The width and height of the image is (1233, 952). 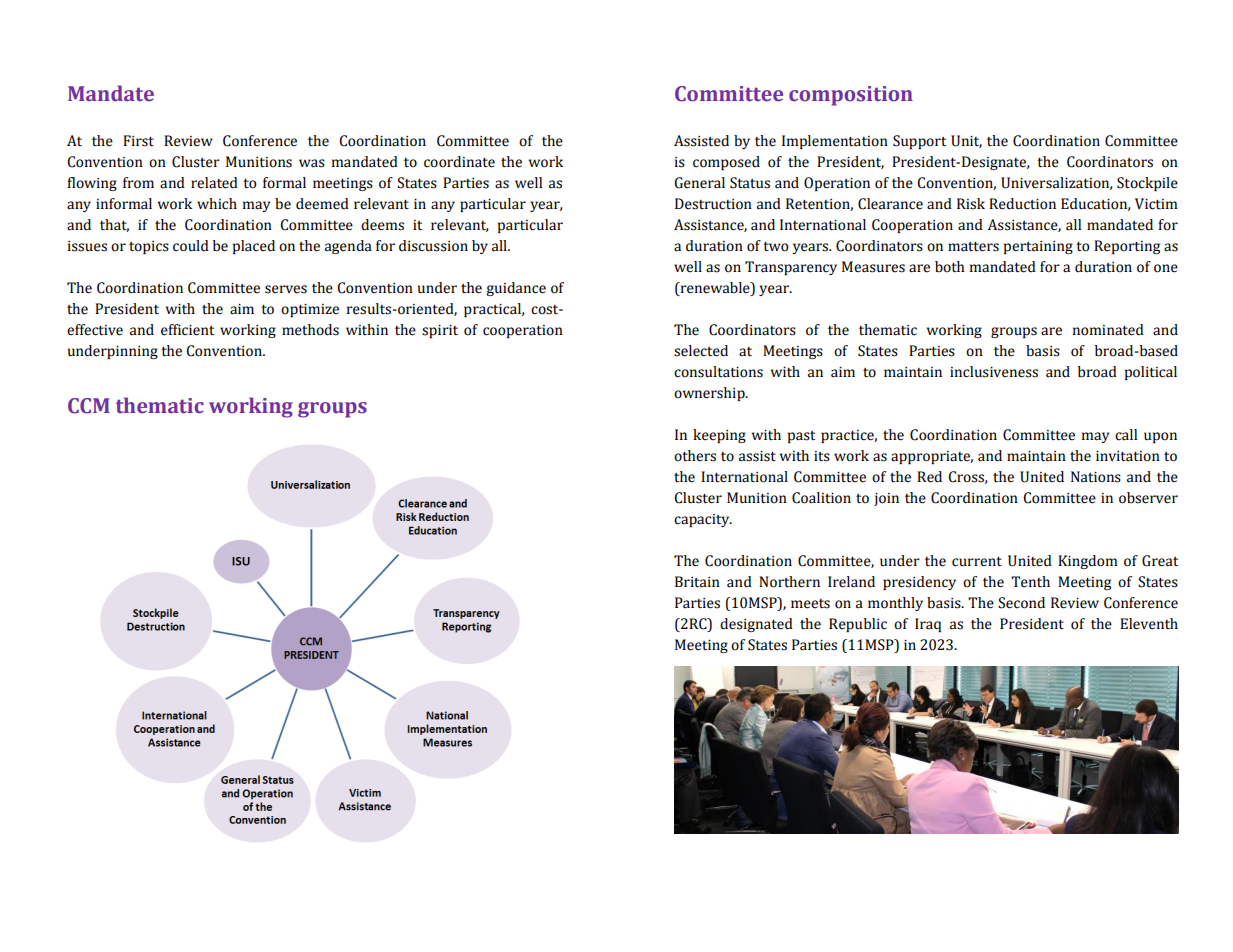 What do you see at coordinates (89, 406) in the image?
I see `CCM` at bounding box center [89, 406].
